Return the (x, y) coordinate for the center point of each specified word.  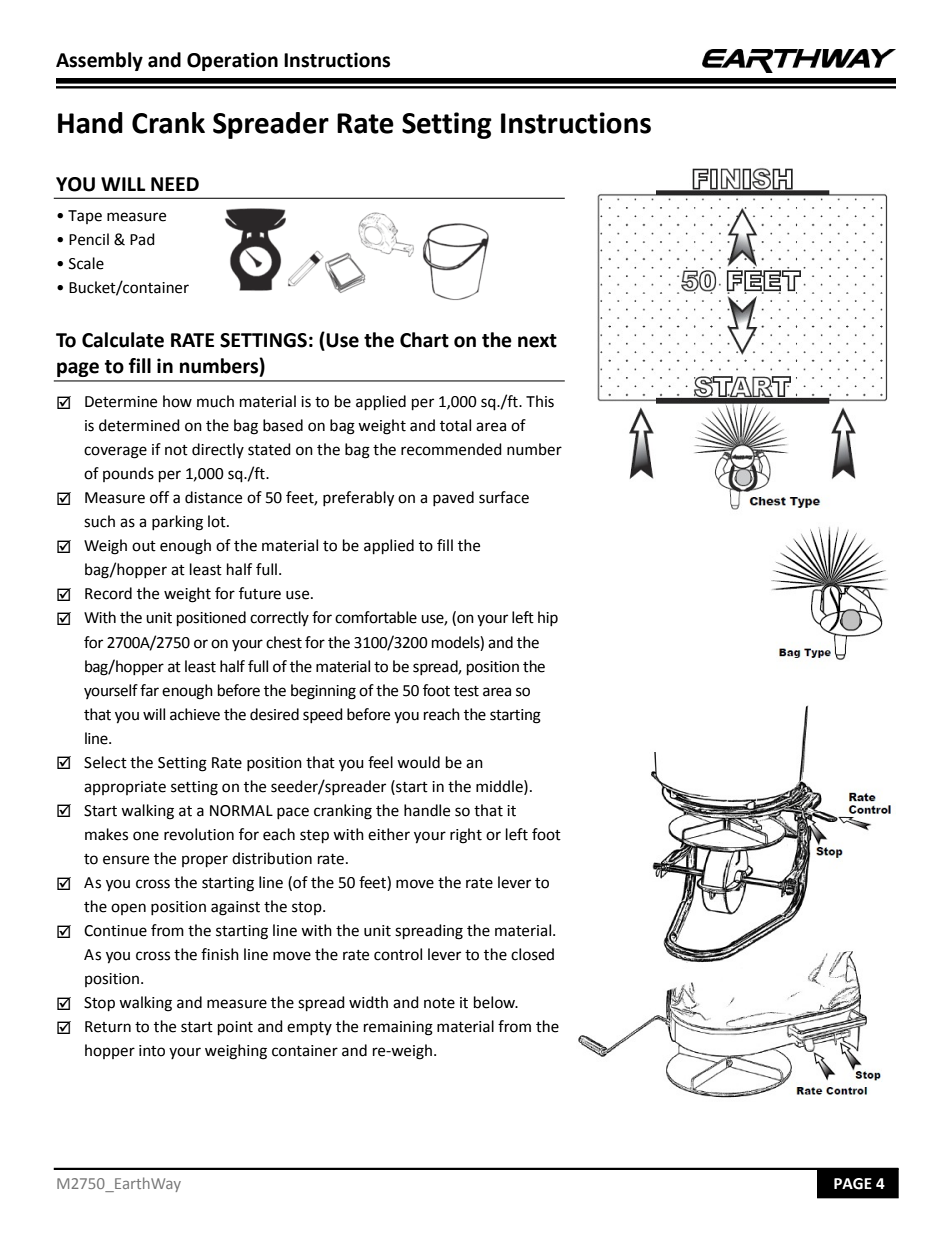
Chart (424, 340)
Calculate (123, 340)
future (260, 593)
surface (504, 497)
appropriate (125, 788)
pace (293, 813)
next (537, 341)
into (152, 1051)
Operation (232, 61)
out (144, 546)
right (466, 836)
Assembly (99, 61)
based (283, 425)
